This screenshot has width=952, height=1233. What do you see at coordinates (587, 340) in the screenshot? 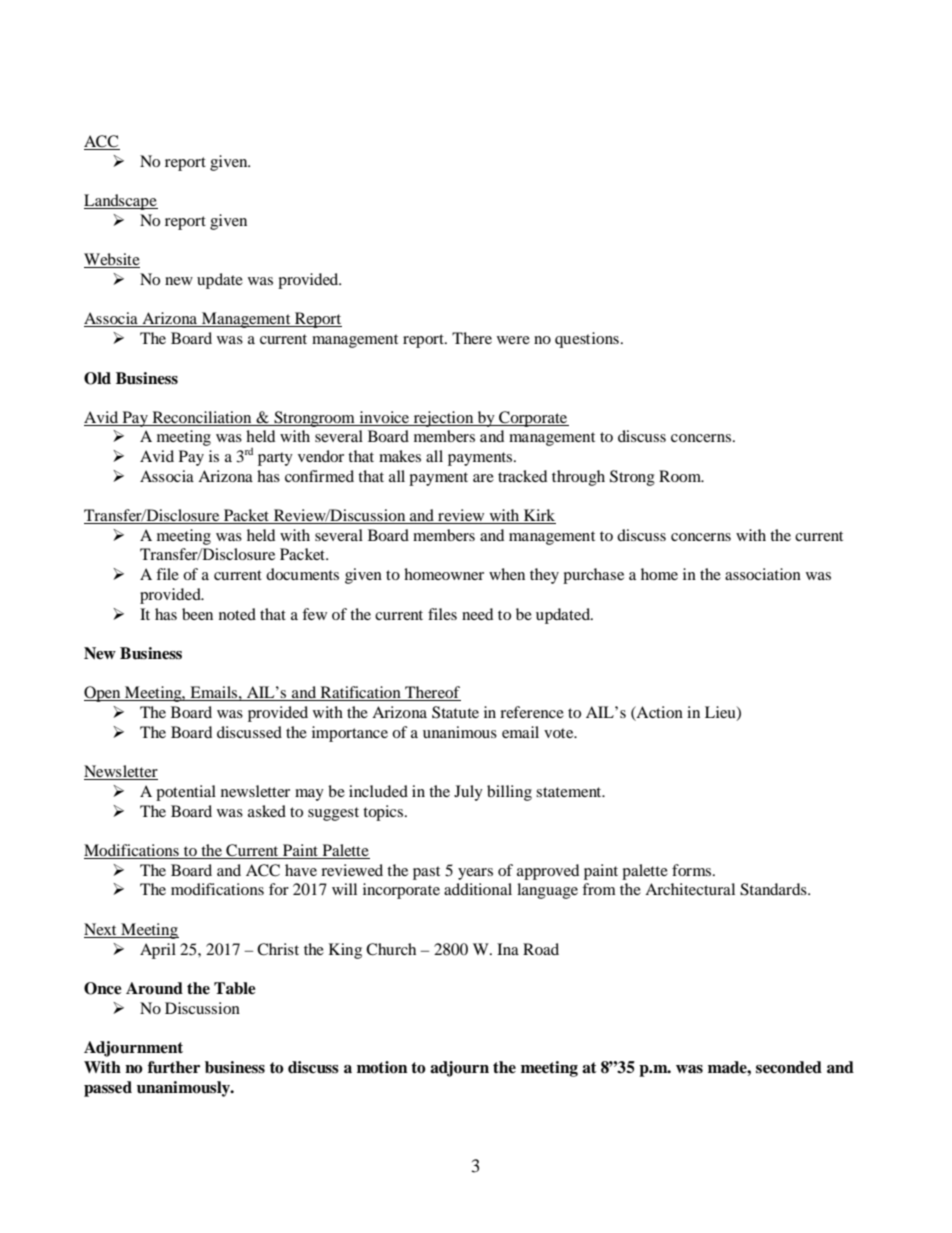
I see `questions` at bounding box center [587, 340].
